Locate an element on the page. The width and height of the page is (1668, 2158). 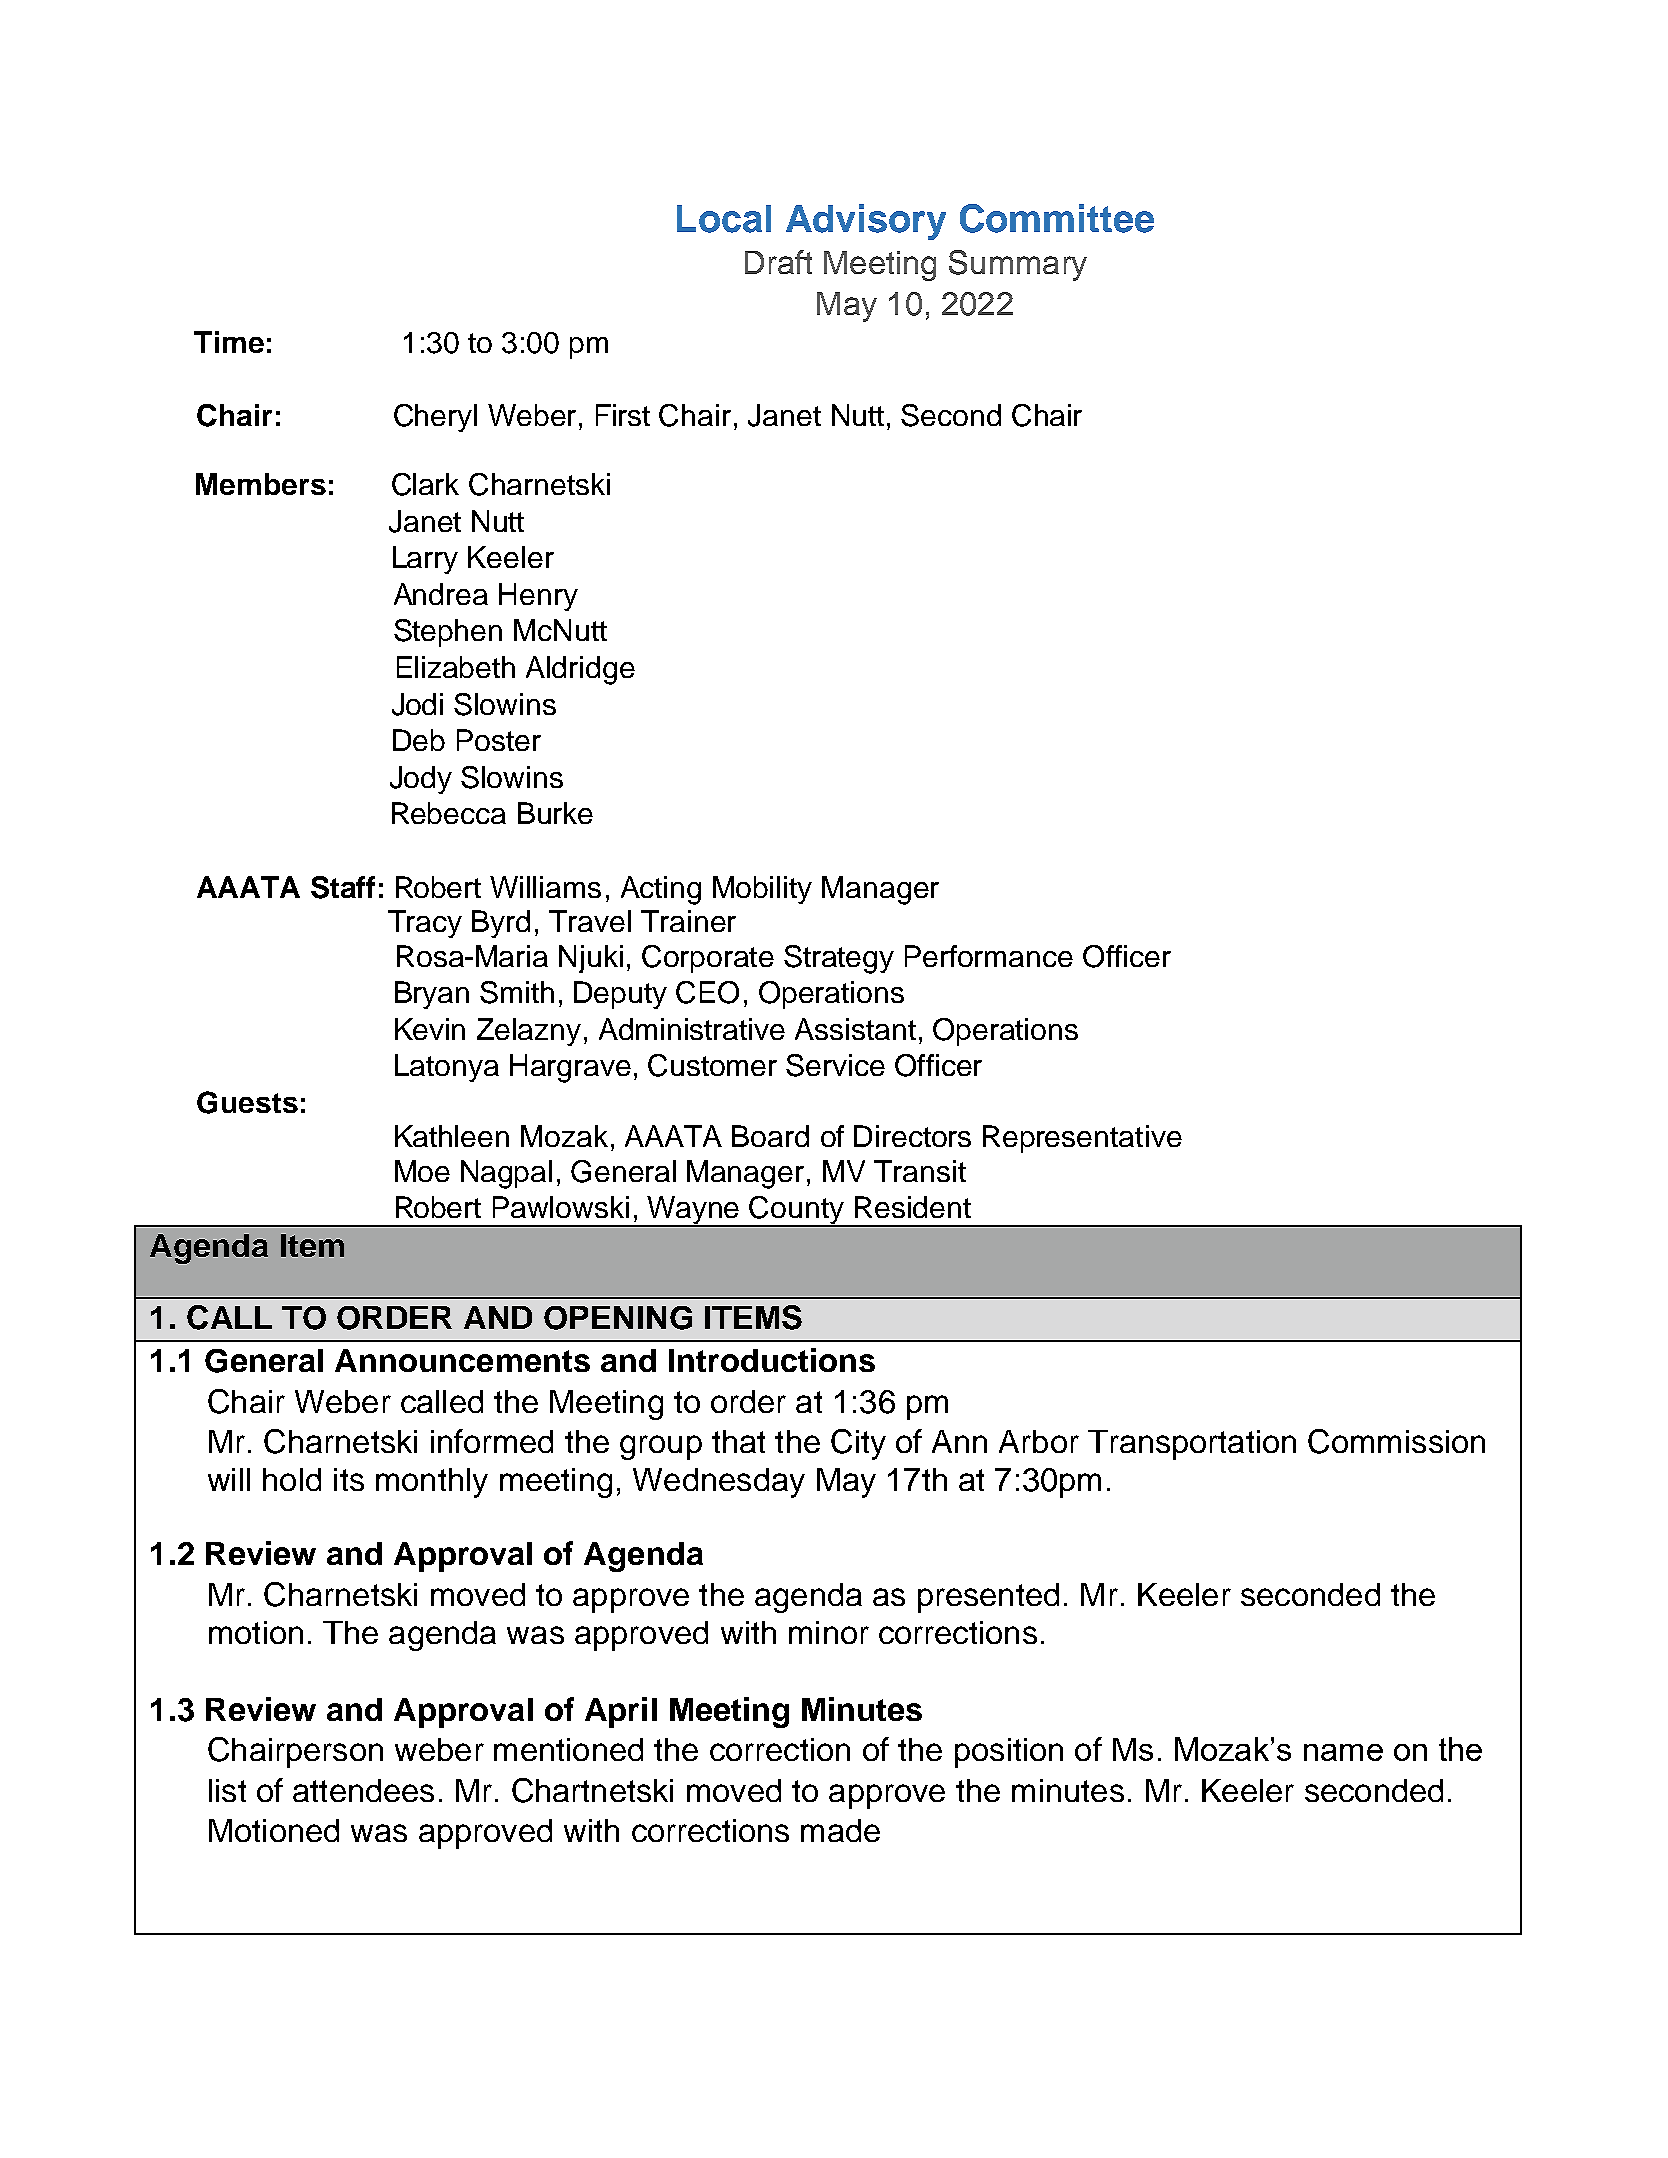
Committee is located at coordinates (1057, 218).
